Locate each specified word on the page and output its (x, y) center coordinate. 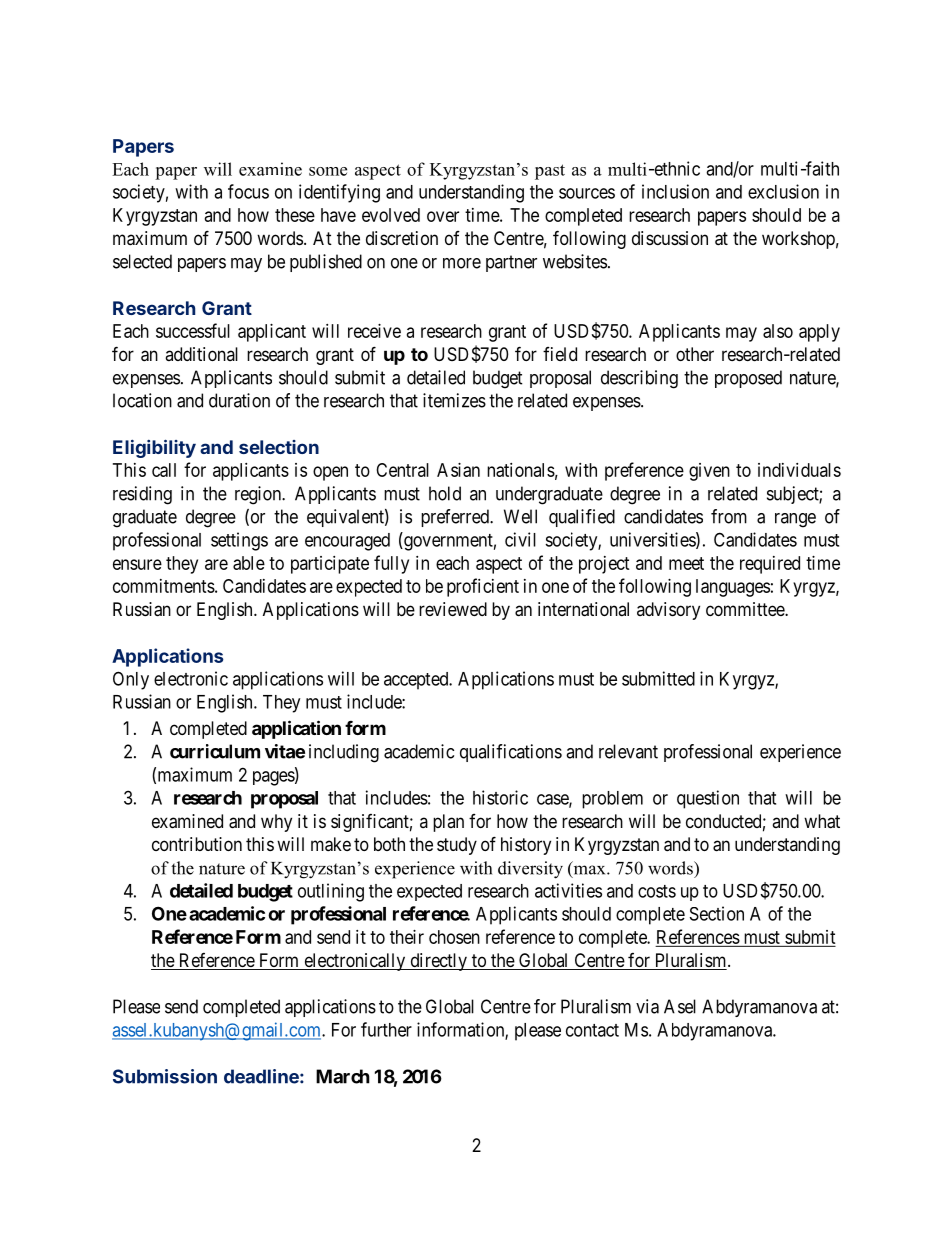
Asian (458, 470)
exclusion (783, 191)
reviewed (453, 609)
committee (746, 609)
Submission (165, 1076)
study (457, 846)
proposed (748, 379)
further (386, 1029)
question (708, 799)
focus (248, 191)
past (550, 172)
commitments (164, 586)
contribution (197, 844)
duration (239, 400)
